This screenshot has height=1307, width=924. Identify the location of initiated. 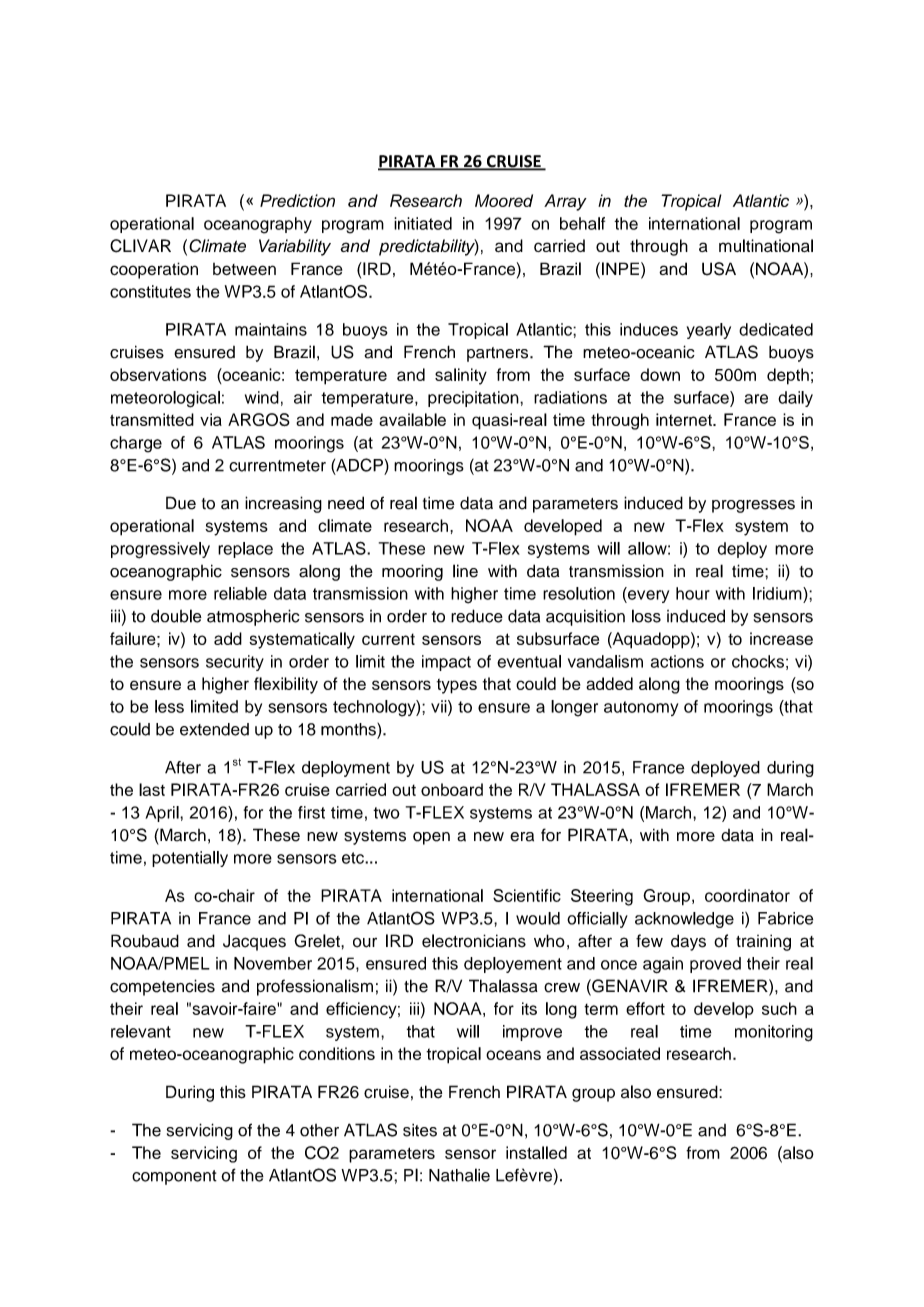
(423, 223).
